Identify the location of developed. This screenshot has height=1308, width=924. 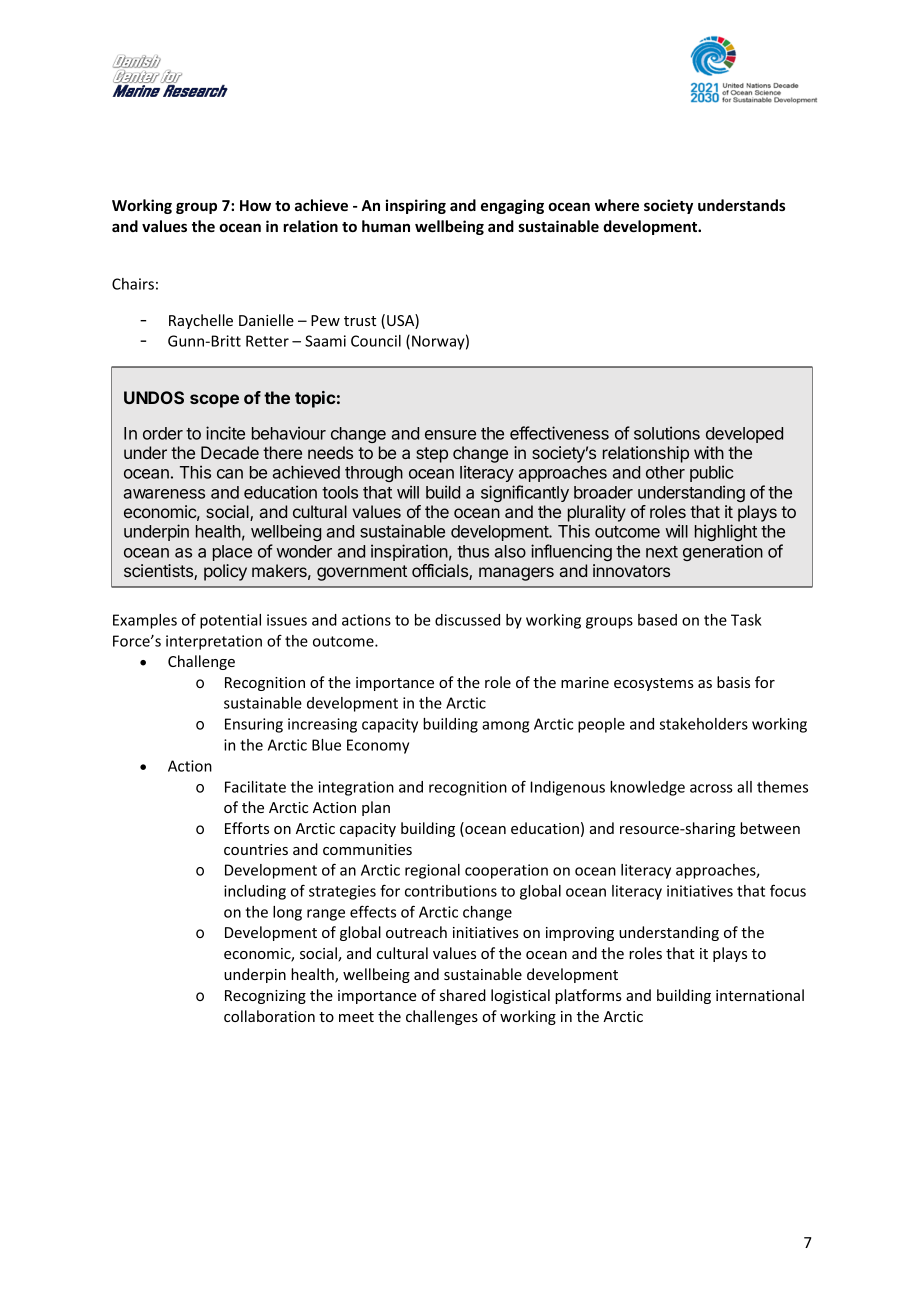
(744, 435).
